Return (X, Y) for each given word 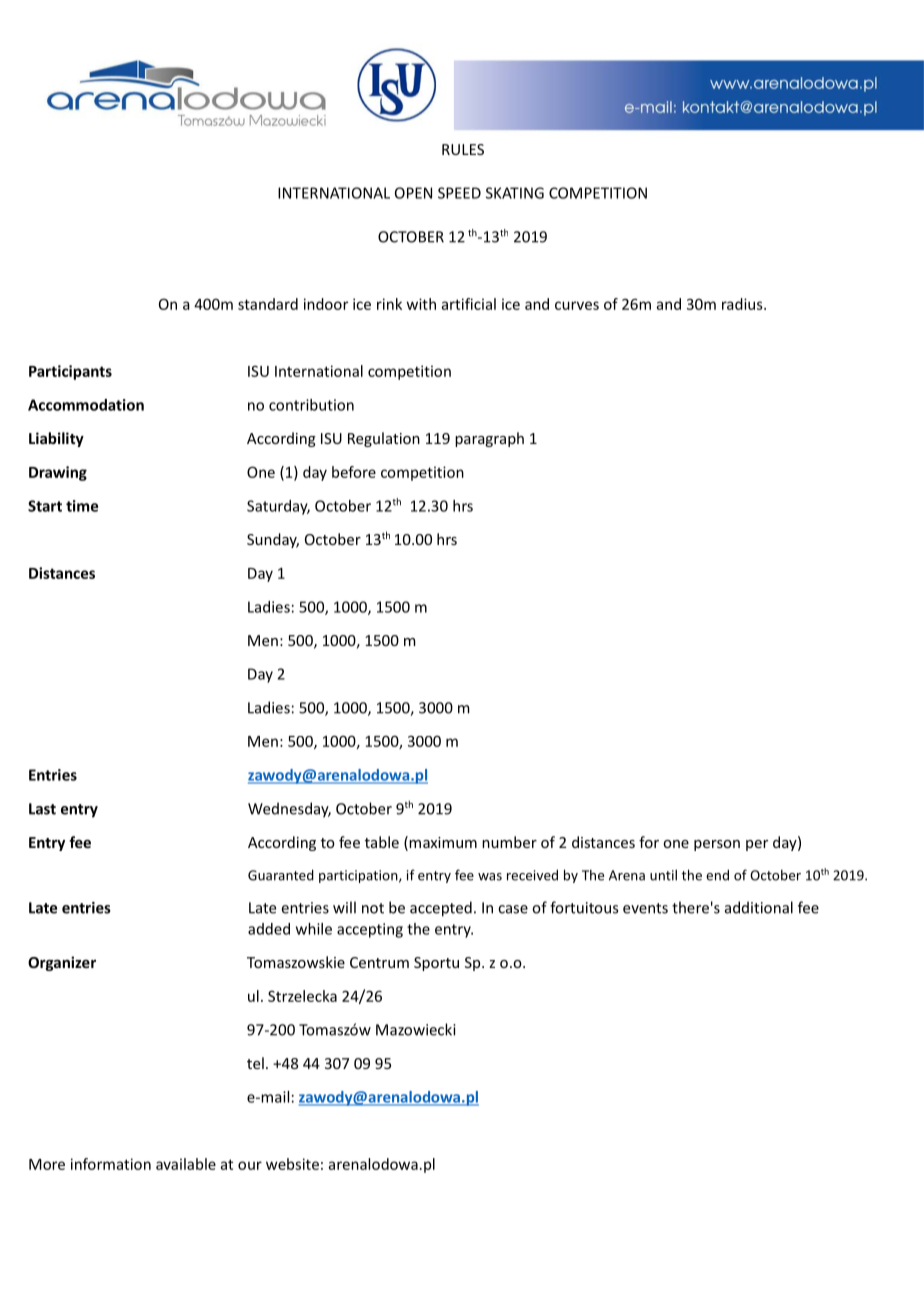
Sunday (273, 540)
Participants (70, 372)
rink (389, 304)
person (717, 845)
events (645, 908)
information (111, 1164)
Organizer (62, 963)
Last (42, 809)
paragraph (489, 439)
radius (743, 304)
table (382, 842)
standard (268, 304)
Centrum (379, 962)
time (82, 506)
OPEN (413, 193)
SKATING (515, 193)
